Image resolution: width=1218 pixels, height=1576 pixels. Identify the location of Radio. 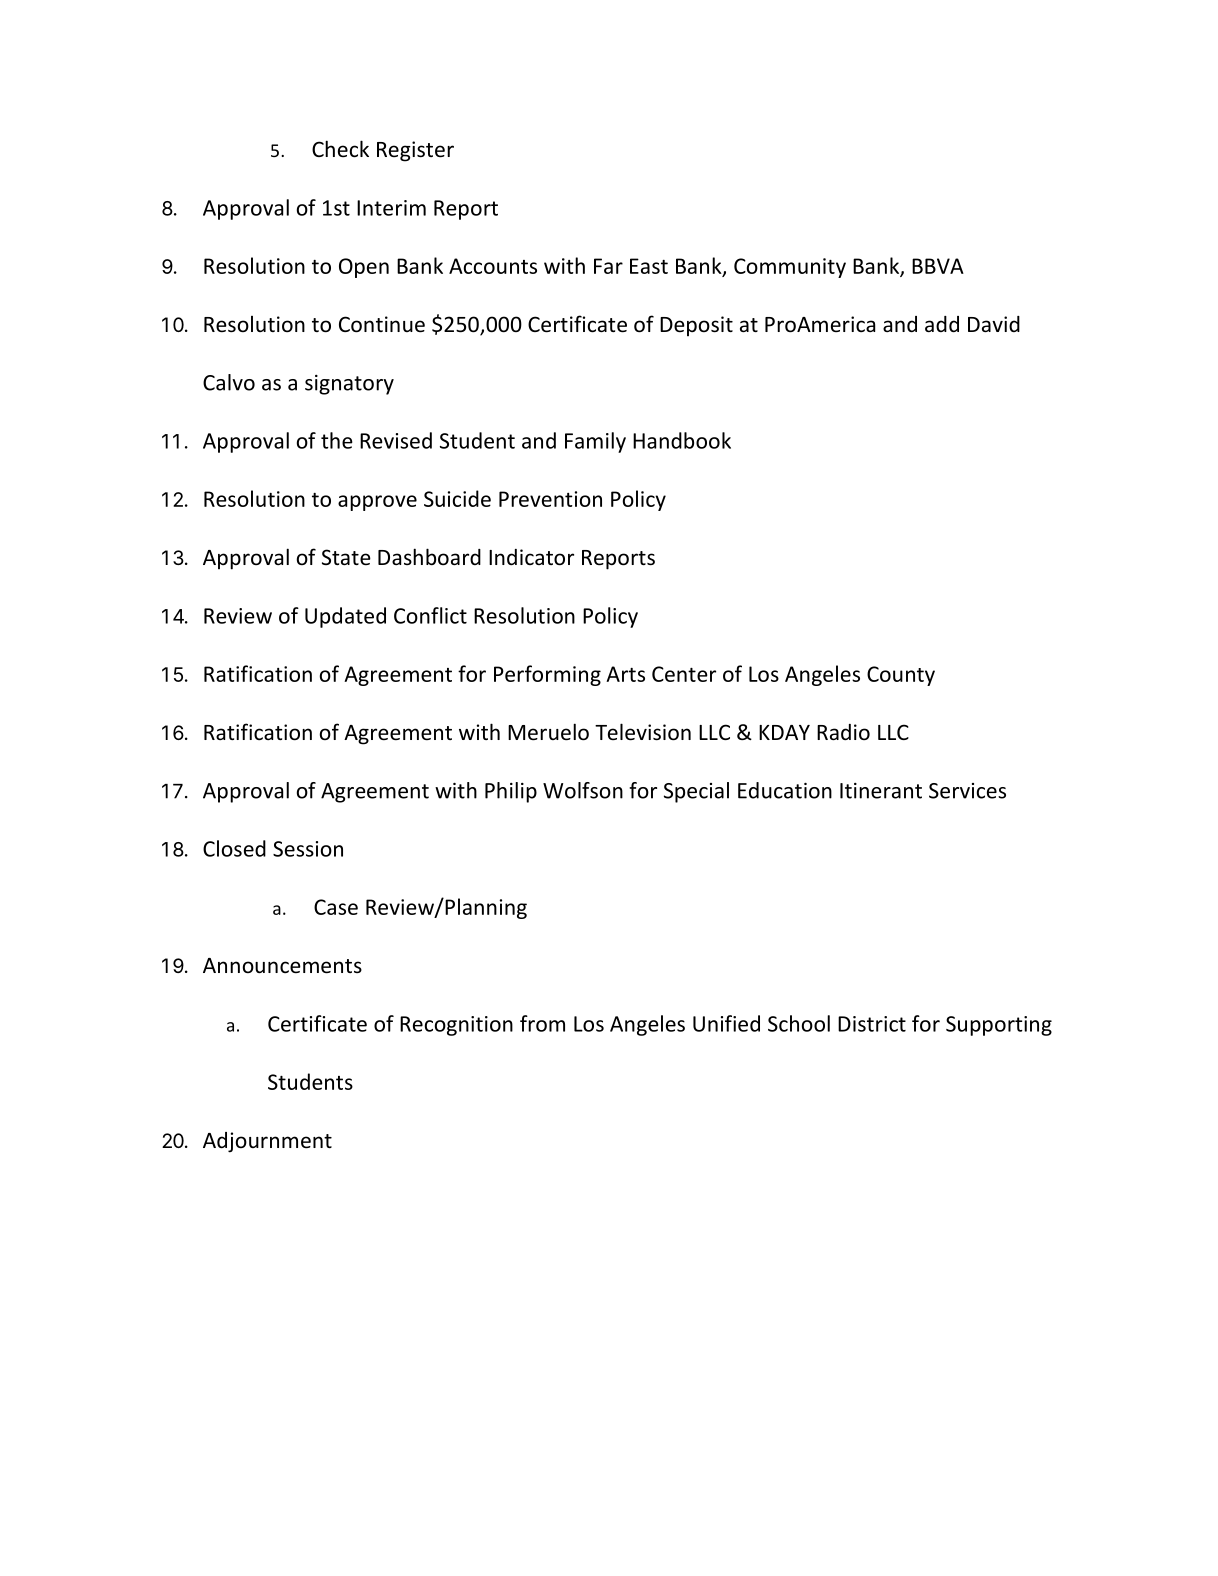
(843, 732).
